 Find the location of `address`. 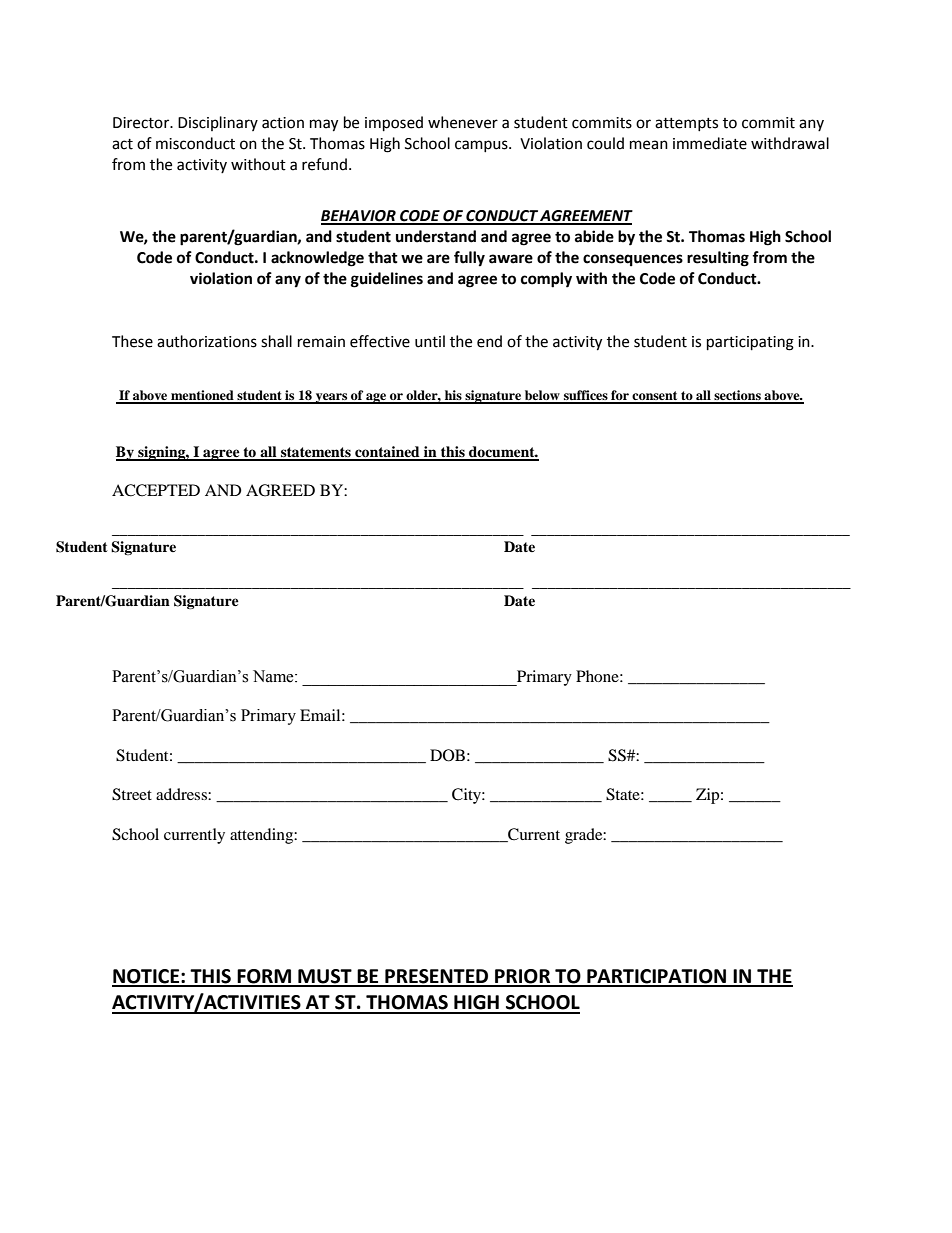

address is located at coordinates (182, 794).
